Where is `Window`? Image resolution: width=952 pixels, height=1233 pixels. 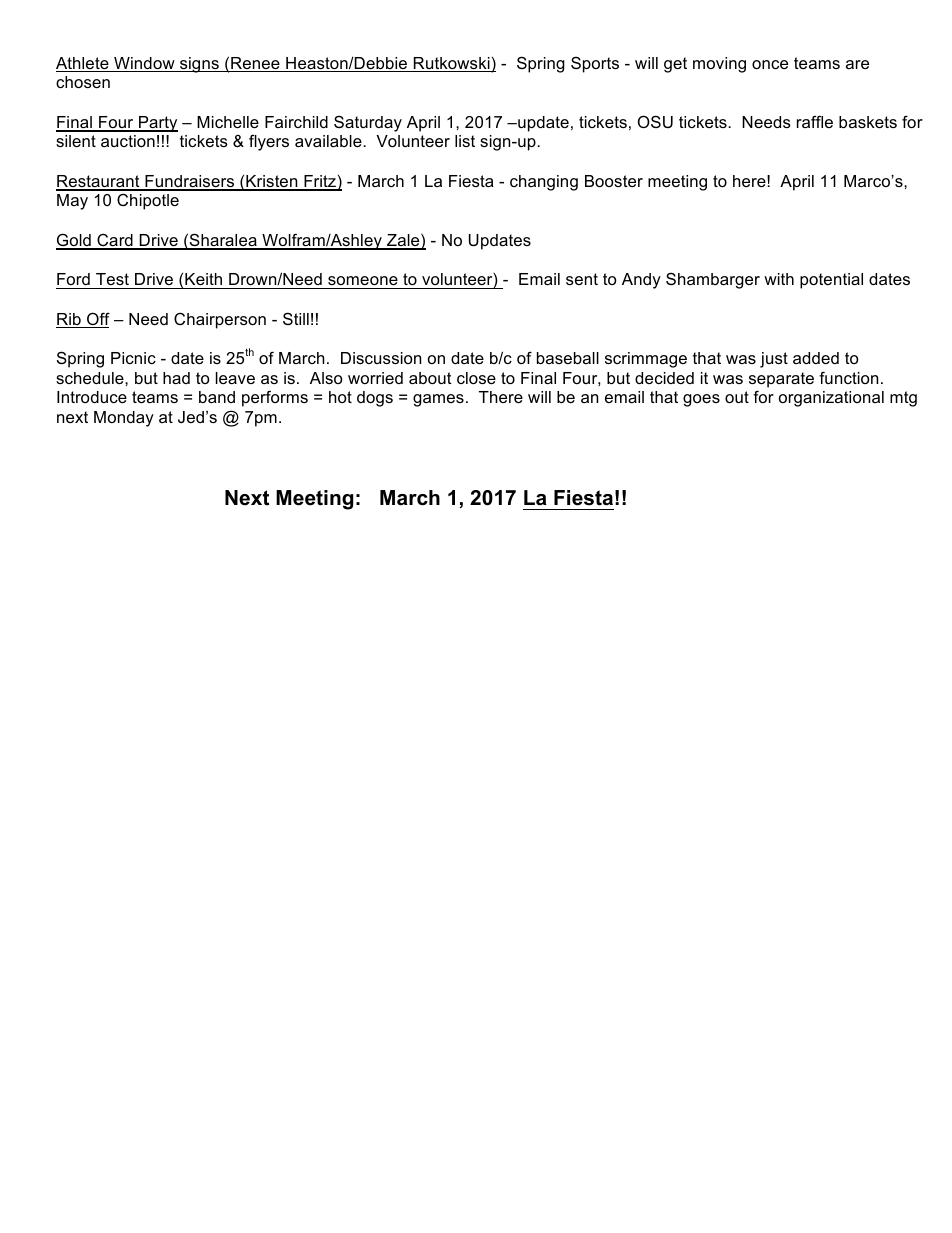 Window is located at coordinates (144, 64).
